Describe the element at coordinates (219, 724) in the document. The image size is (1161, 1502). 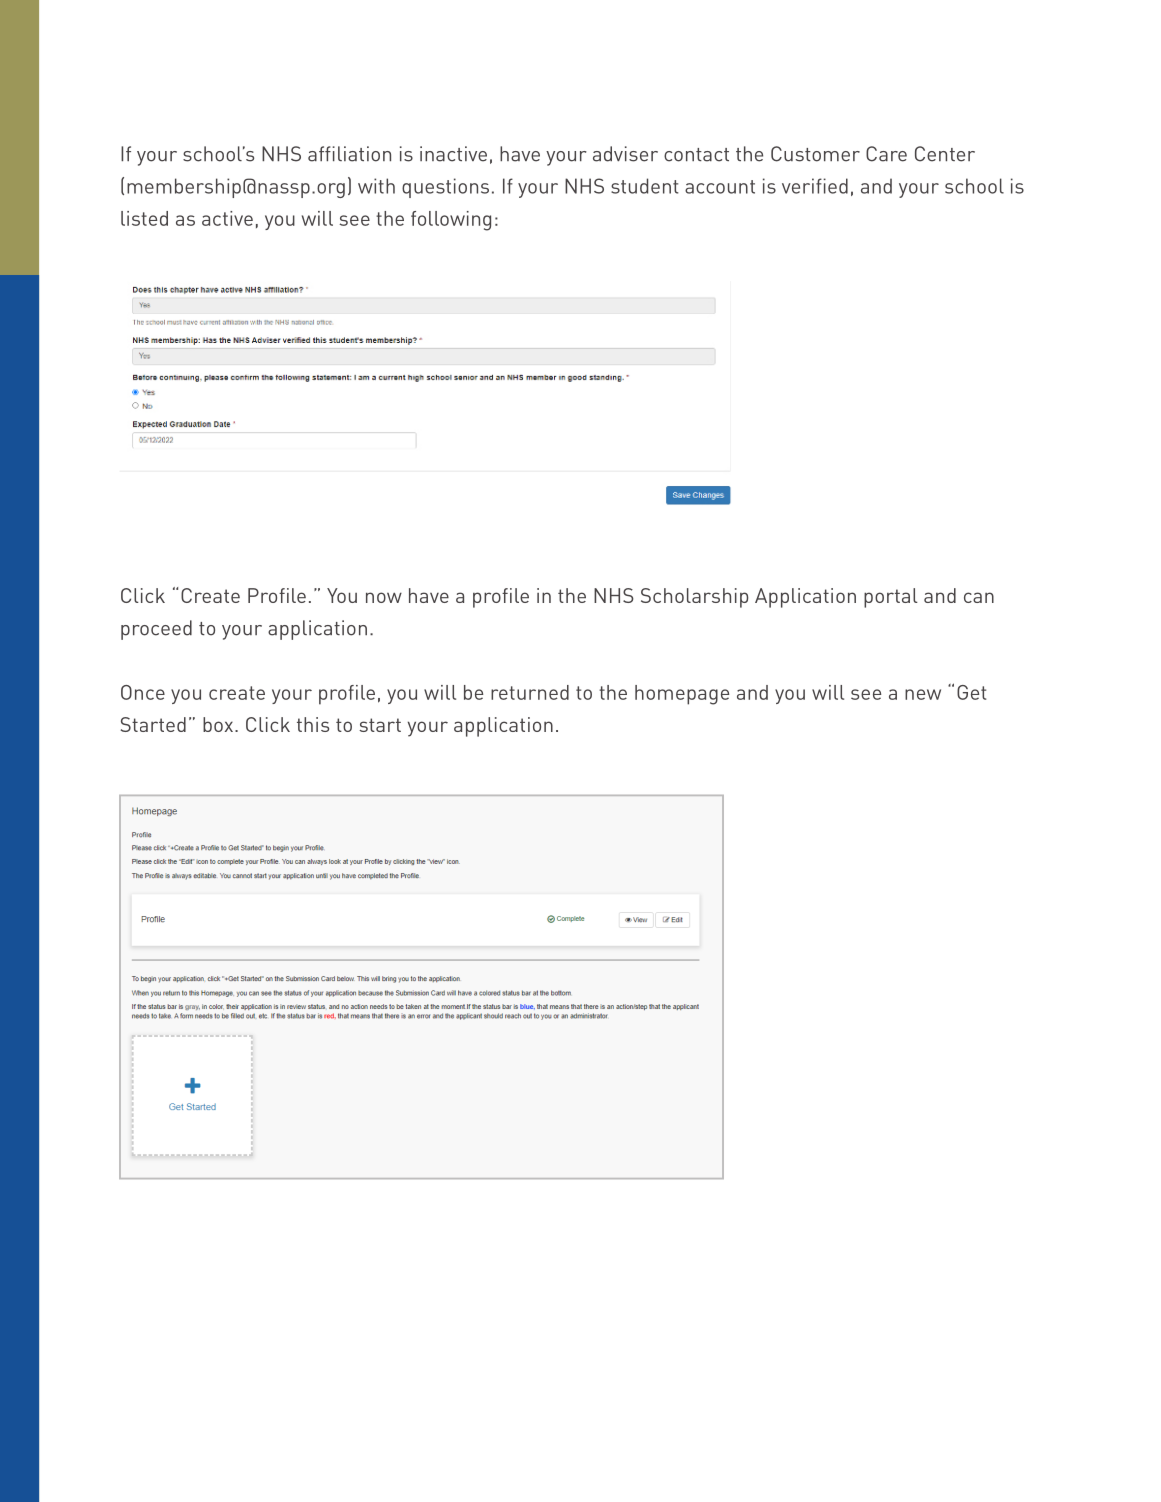
I see `box` at that location.
